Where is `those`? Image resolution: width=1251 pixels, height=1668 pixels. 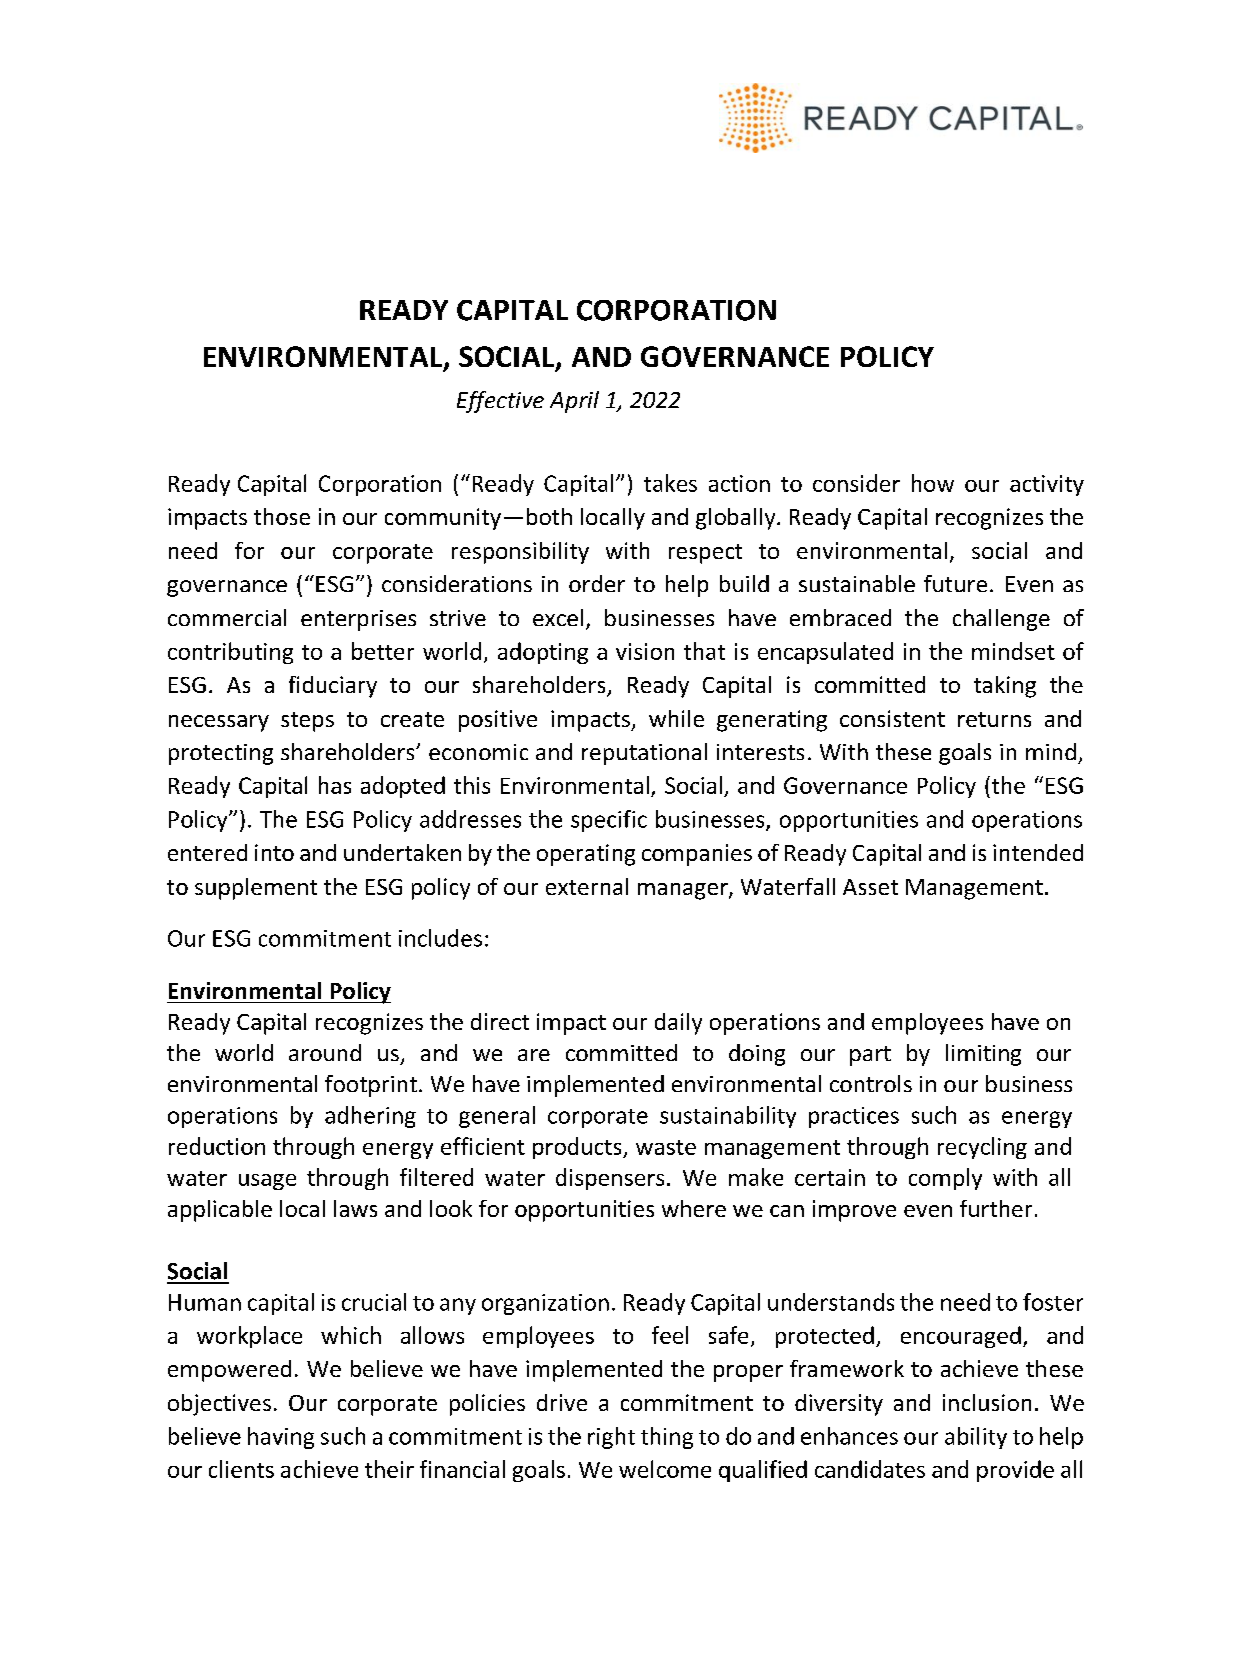
those is located at coordinates (282, 516).
